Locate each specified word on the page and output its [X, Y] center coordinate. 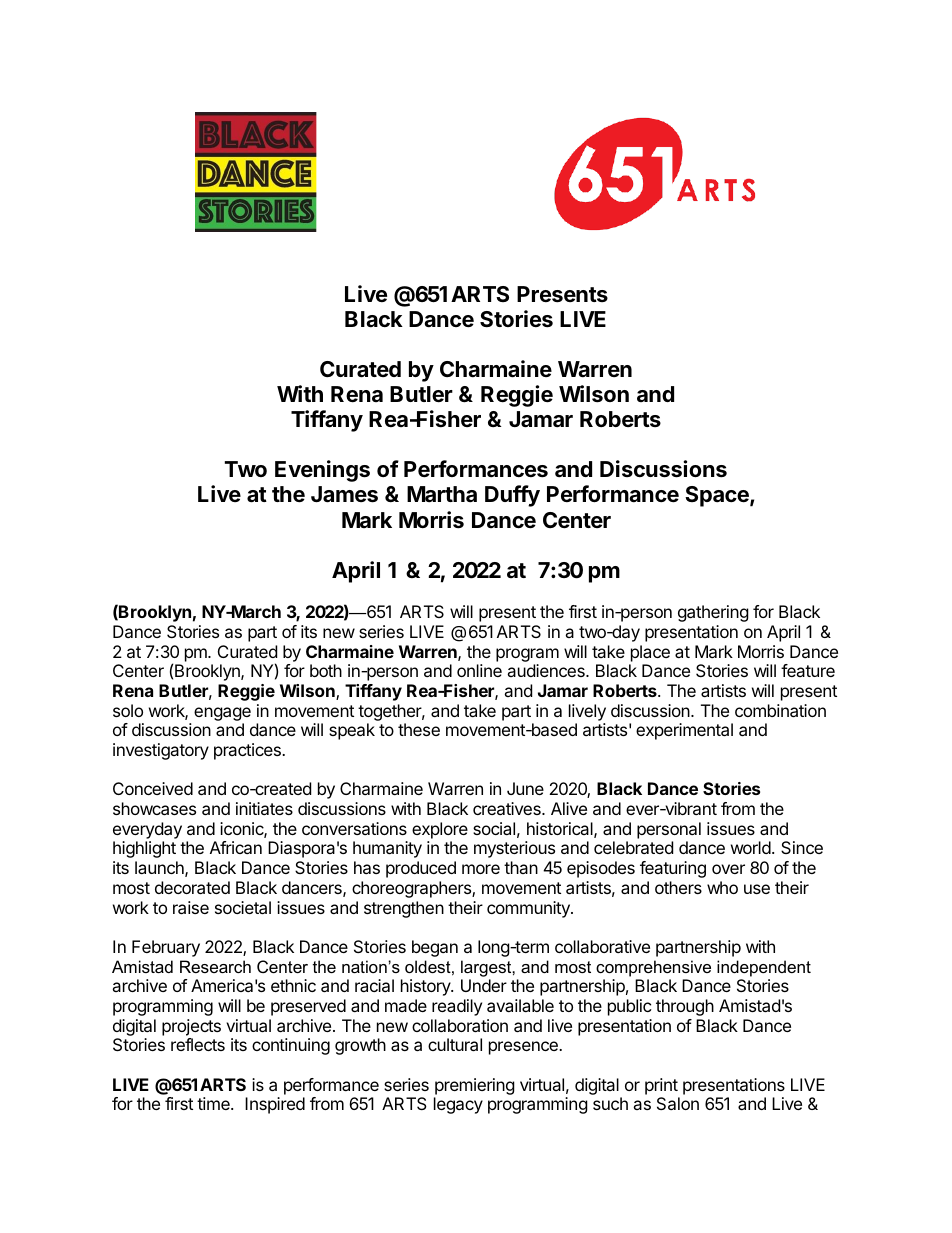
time [214, 1103]
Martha [442, 494]
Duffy [512, 496]
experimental [684, 731]
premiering [474, 1088]
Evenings [322, 471]
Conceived [153, 788]
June [525, 788]
